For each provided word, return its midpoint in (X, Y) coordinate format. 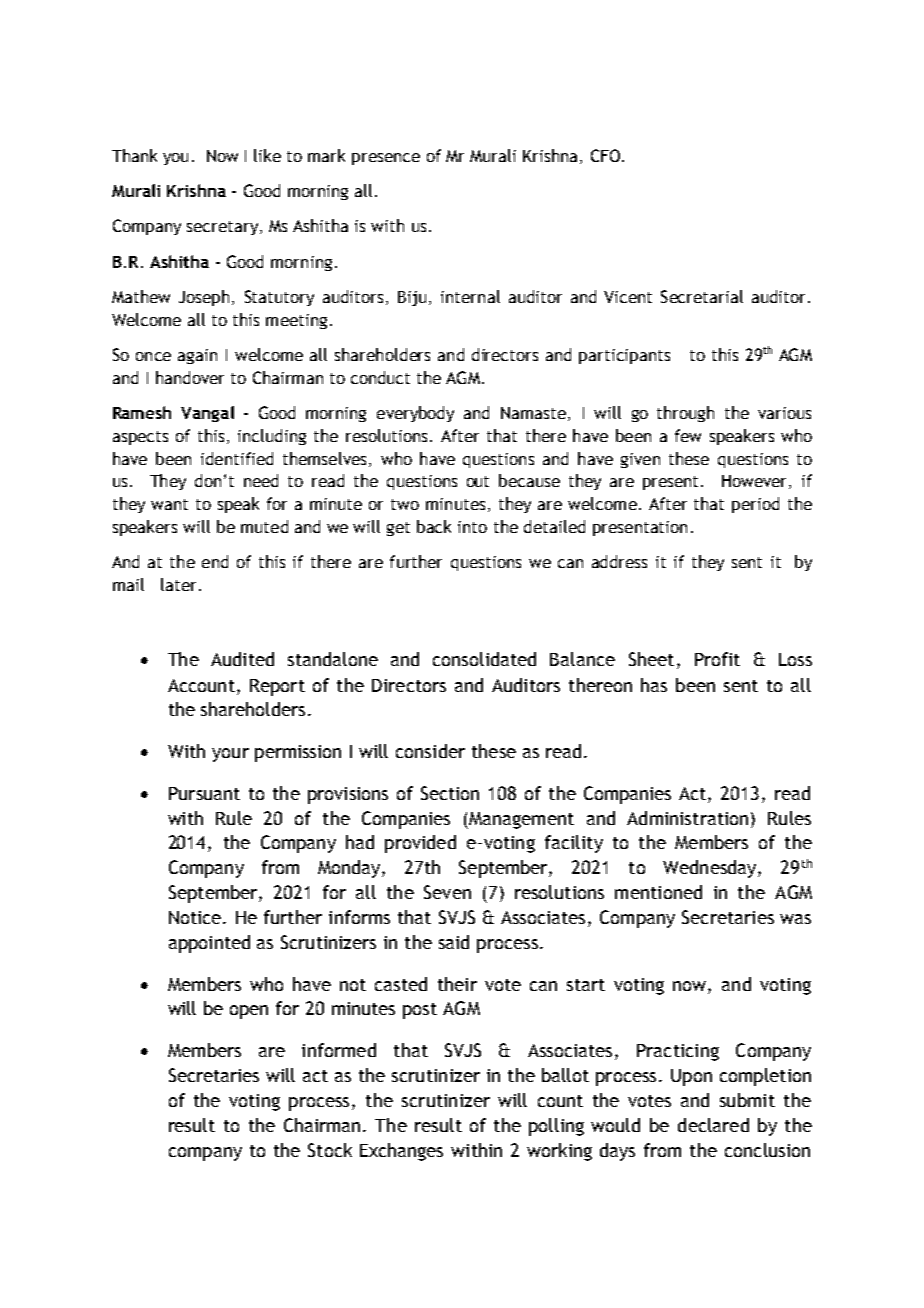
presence (386, 159)
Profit (717, 659)
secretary (224, 228)
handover (190, 377)
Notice (196, 917)
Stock (330, 1150)
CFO (605, 155)
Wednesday (711, 869)
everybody (415, 414)
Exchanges (401, 1152)
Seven (447, 892)
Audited (242, 659)
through (685, 414)
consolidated (484, 659)
